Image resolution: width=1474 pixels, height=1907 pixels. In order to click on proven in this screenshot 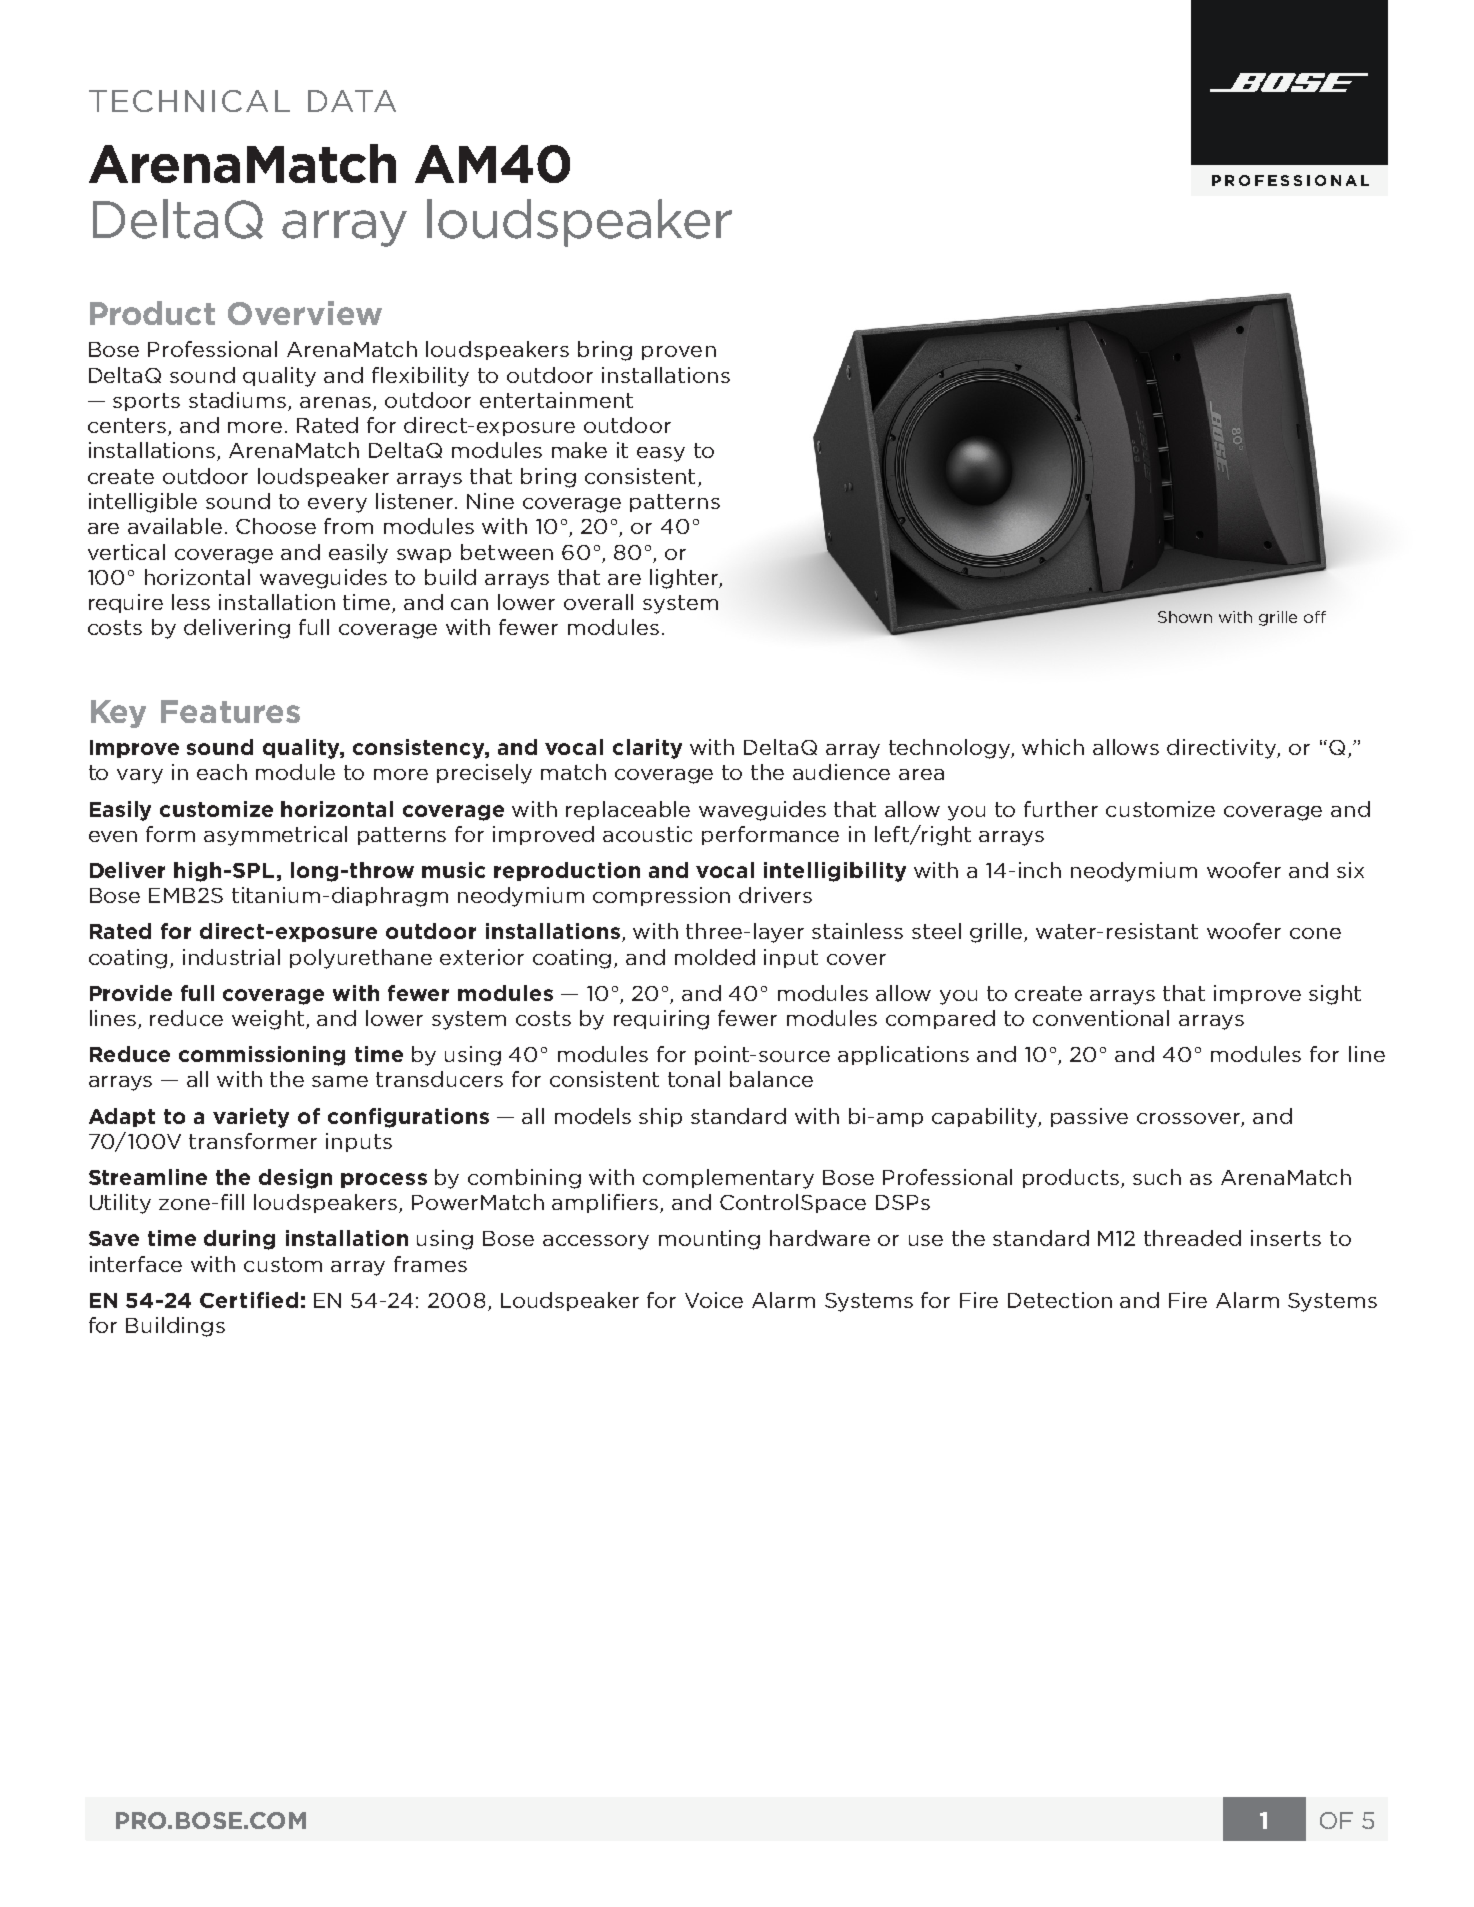, I will do `click(679, 353)`.
